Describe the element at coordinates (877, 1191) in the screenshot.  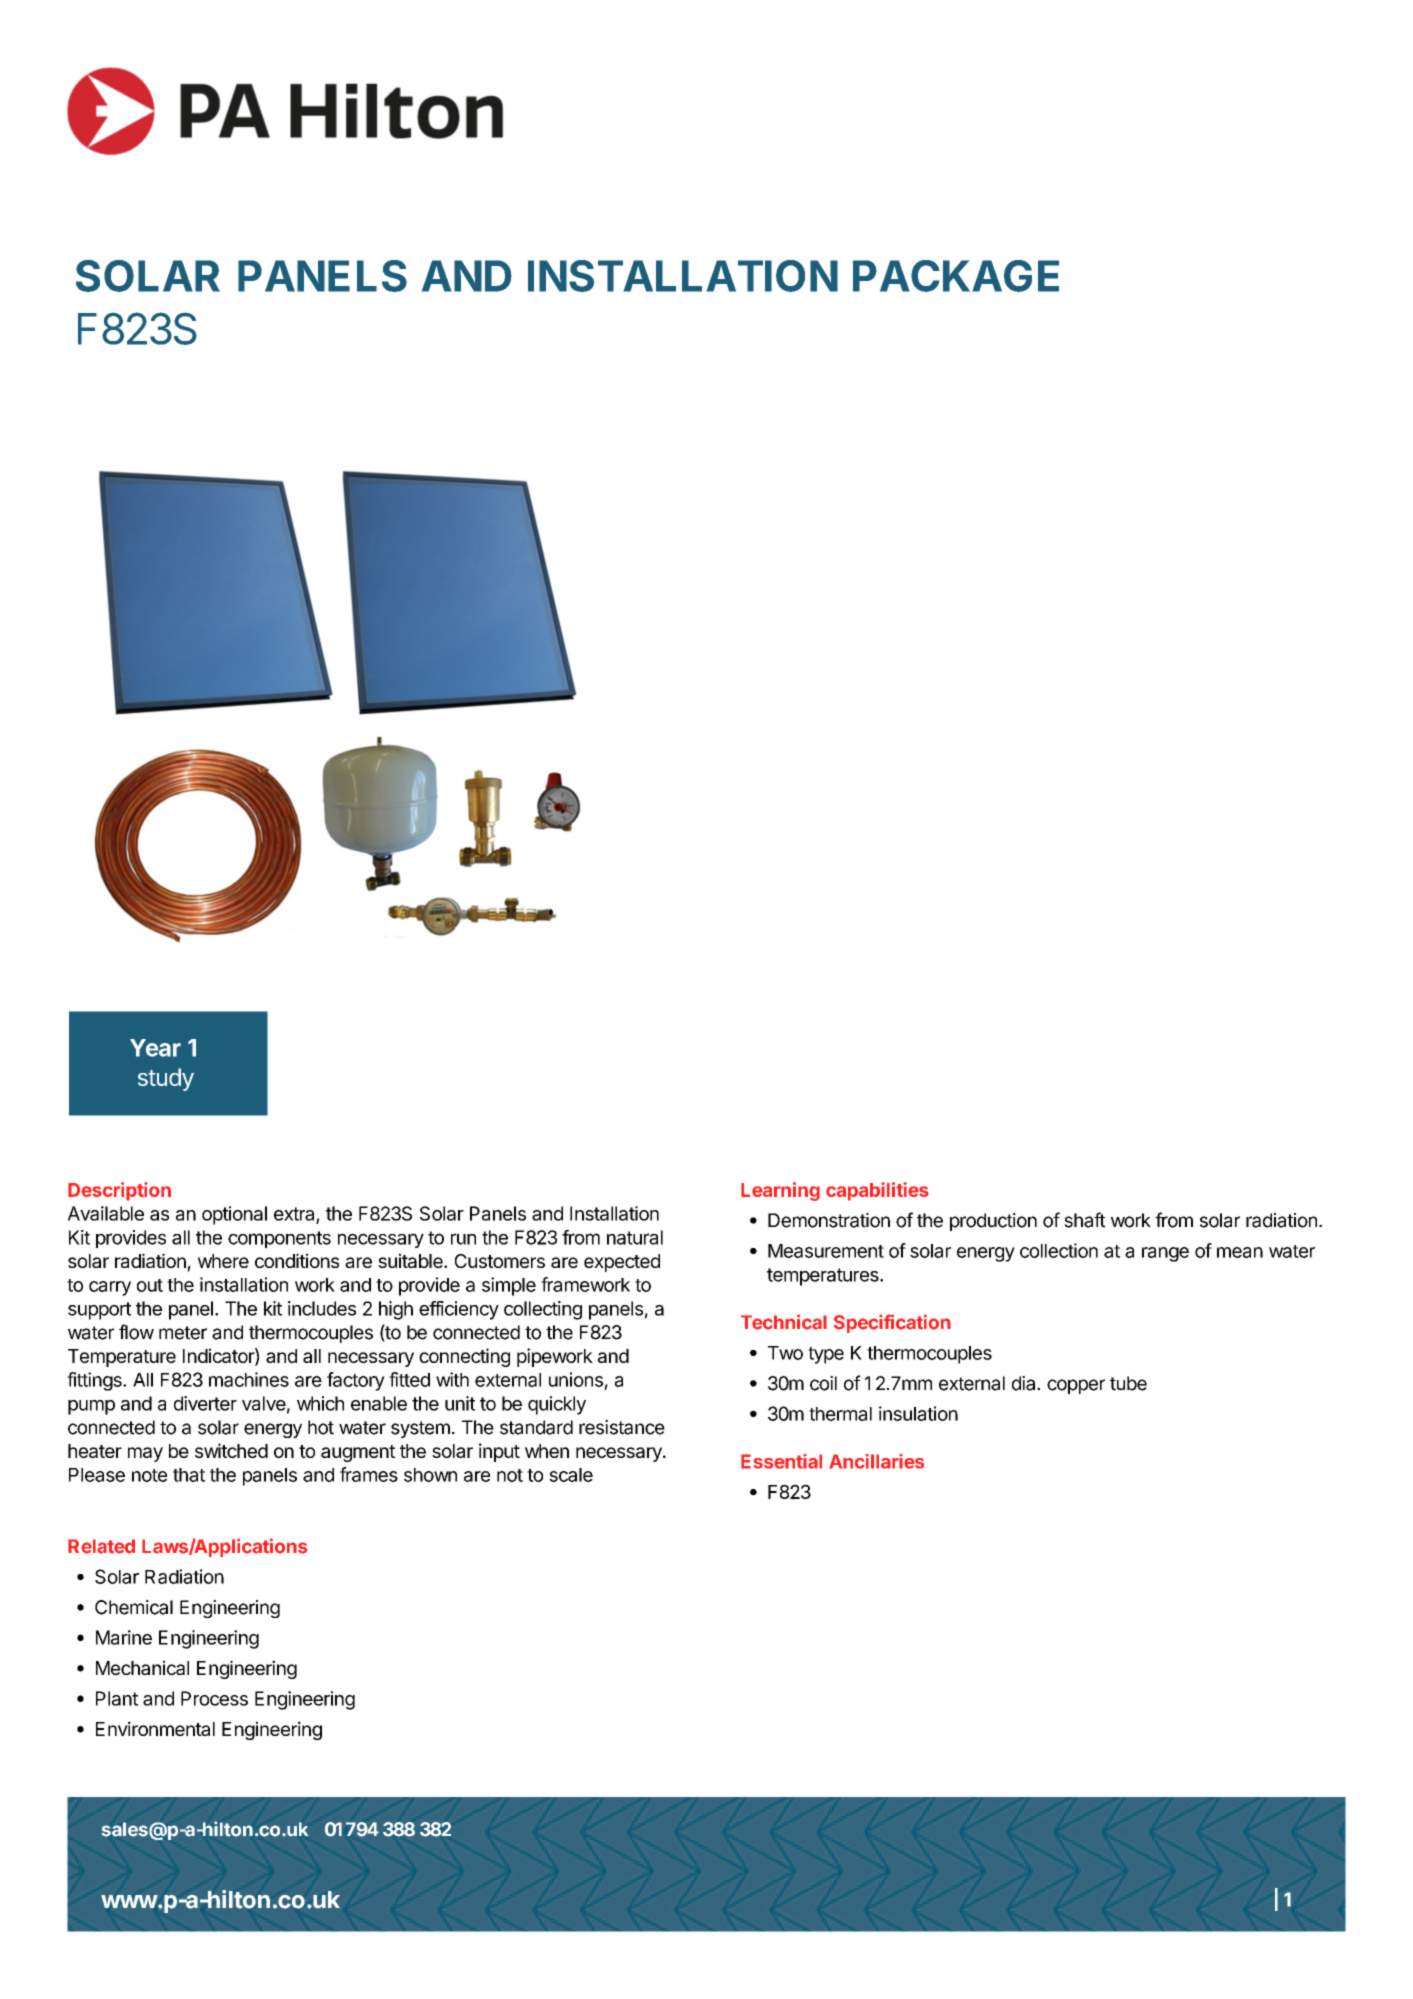
I see `capabilities` at that location.
